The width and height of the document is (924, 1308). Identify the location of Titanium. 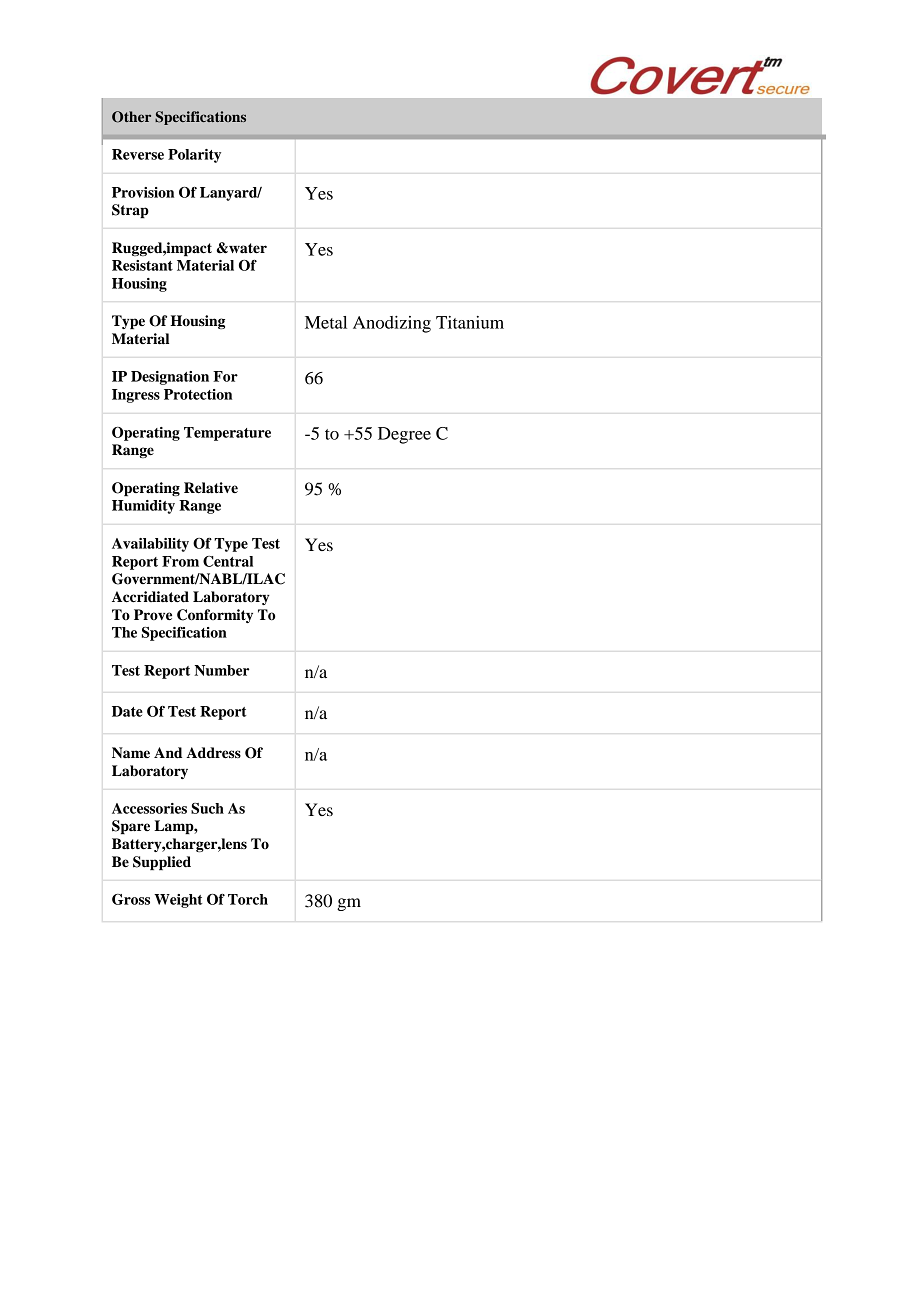
(470, 322).
